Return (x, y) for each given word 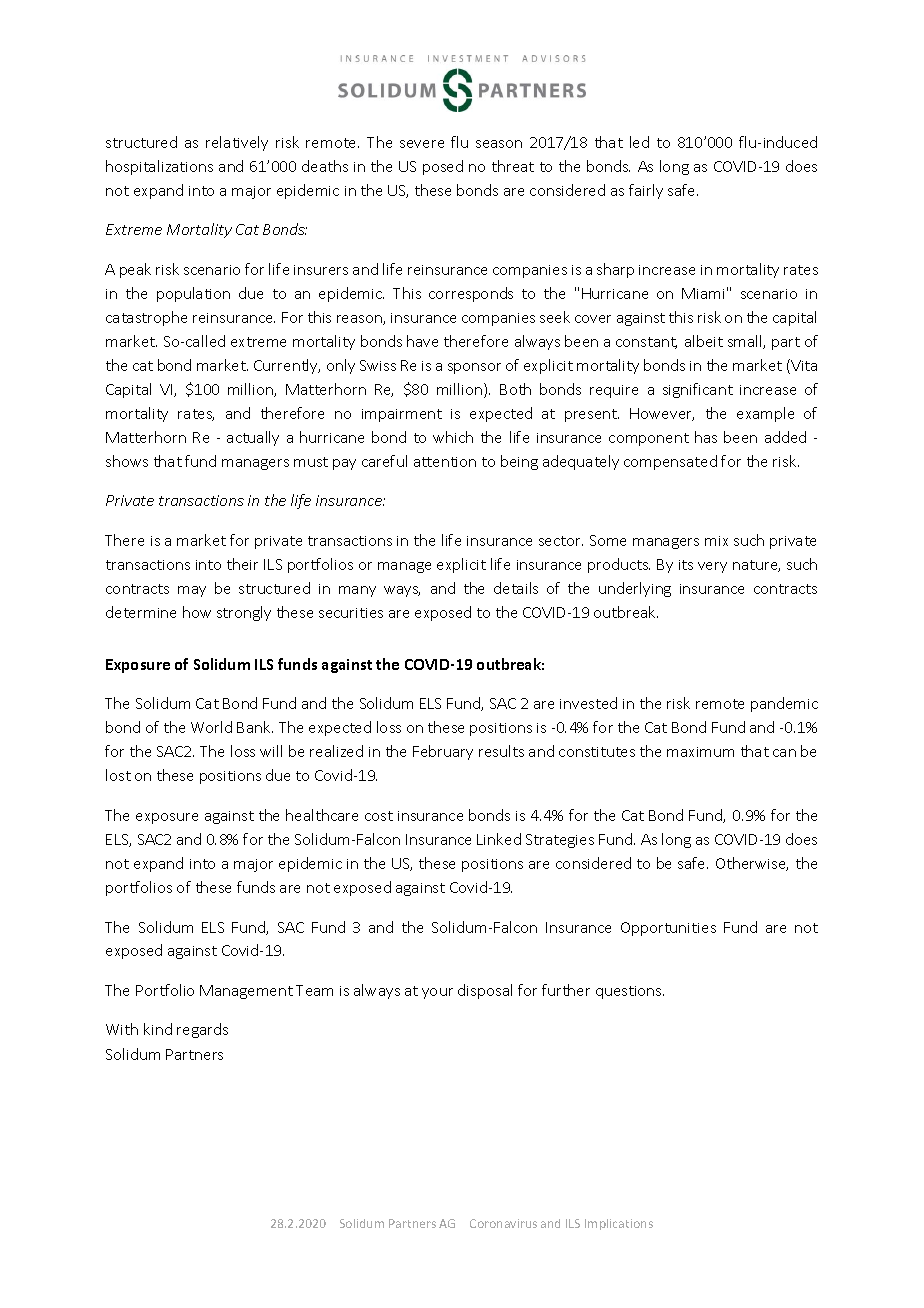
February (443, 752)
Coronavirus (503, 1223)
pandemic (784, 704)
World (211, 727)
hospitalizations (159, 167)
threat (513, 166)
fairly (646, 191)
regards (202, 1030)
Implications (619, 1224)
